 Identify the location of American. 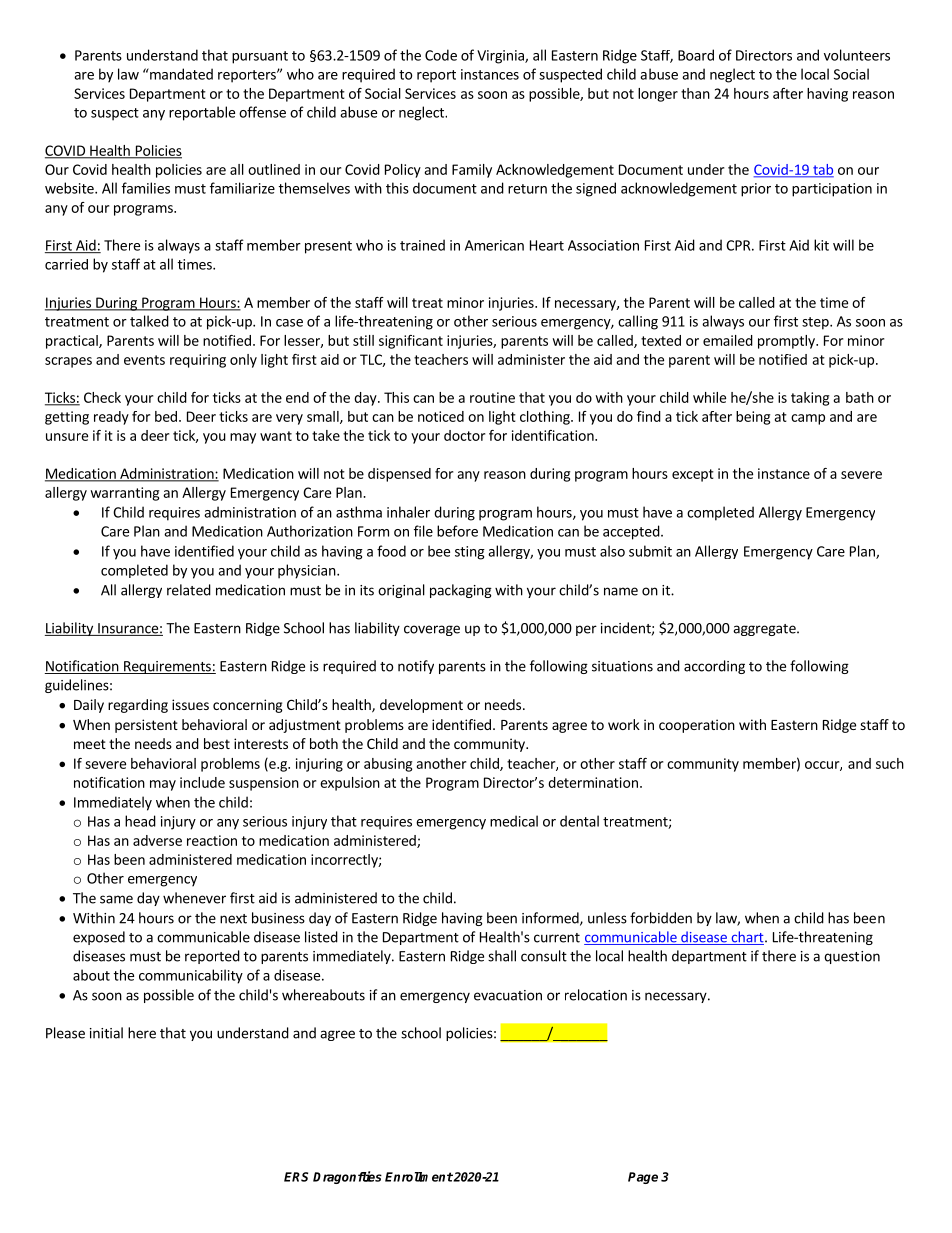
(494, 245).
